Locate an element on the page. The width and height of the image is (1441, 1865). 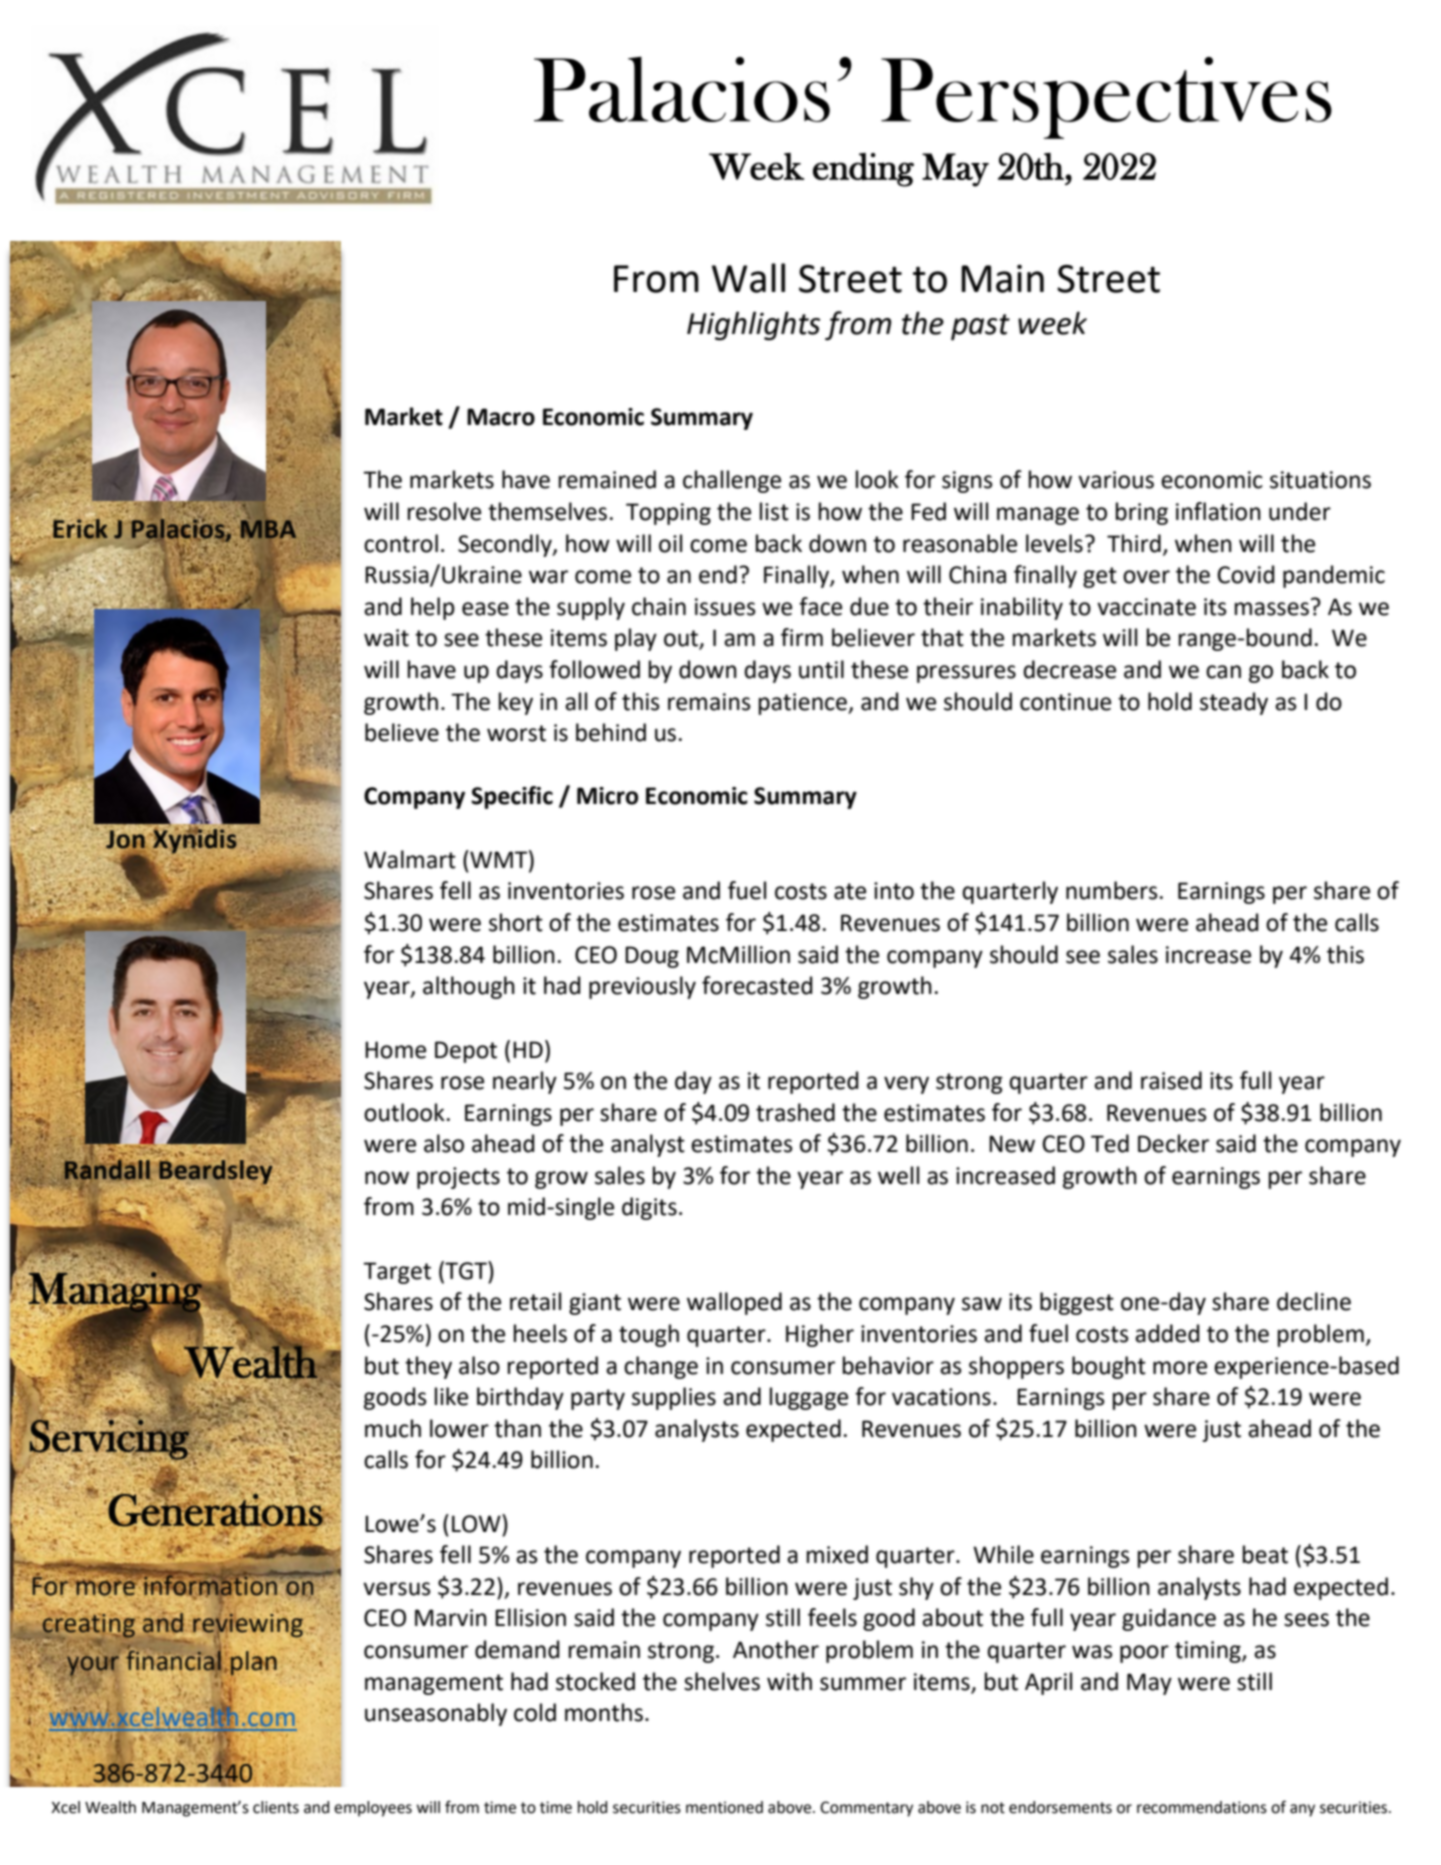
ending is located at coordinates (863, 170).
